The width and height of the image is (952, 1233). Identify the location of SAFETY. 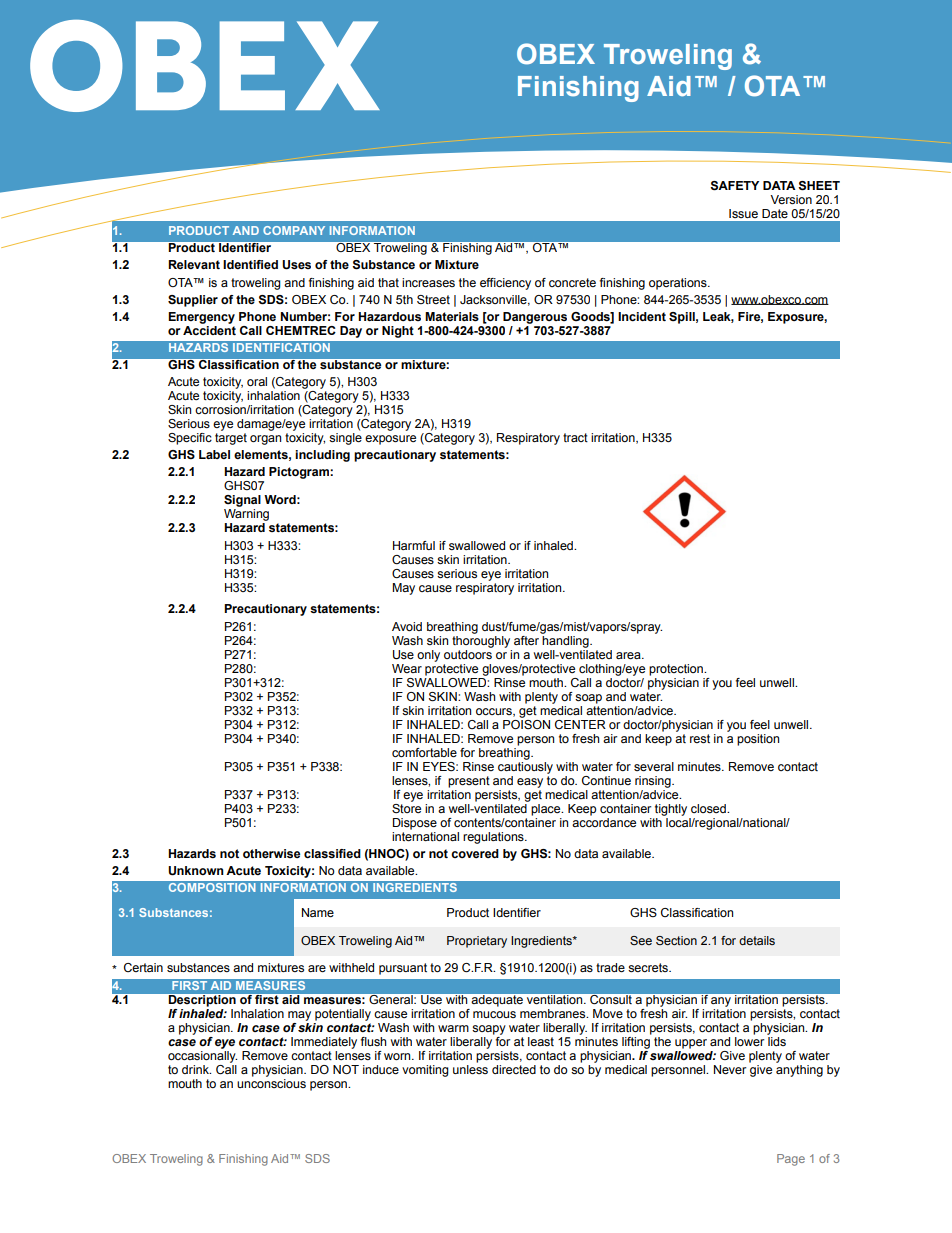
(734, 186).
